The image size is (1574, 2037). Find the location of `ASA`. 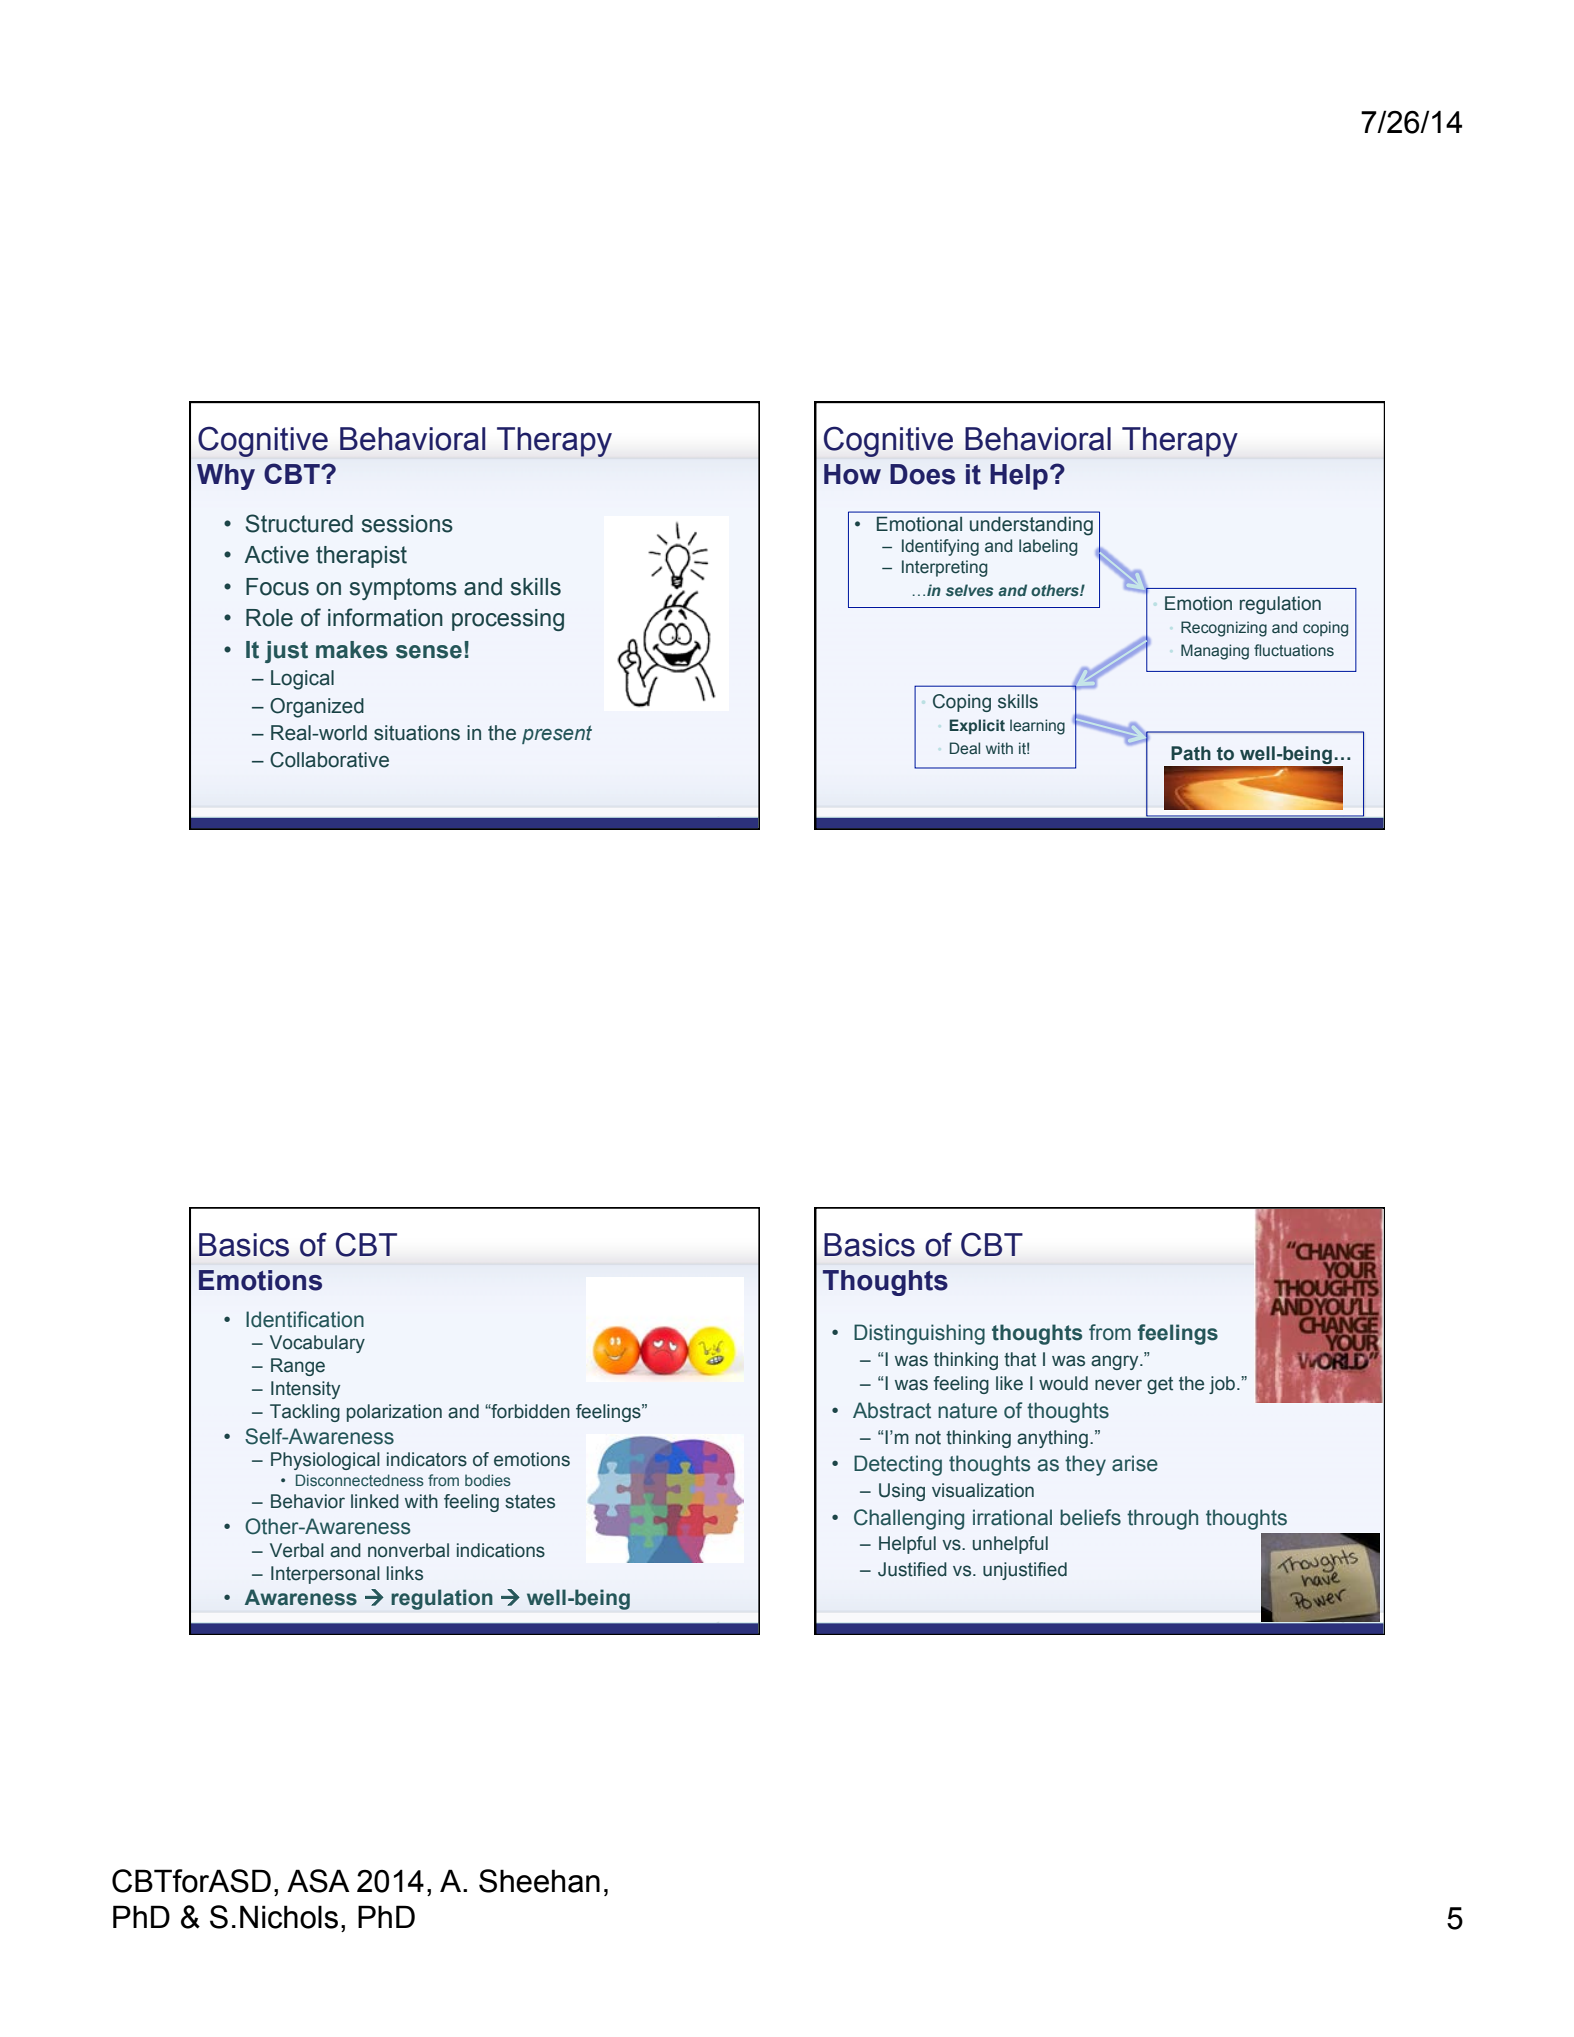

ASA is located at coordinates (318, 1881).
